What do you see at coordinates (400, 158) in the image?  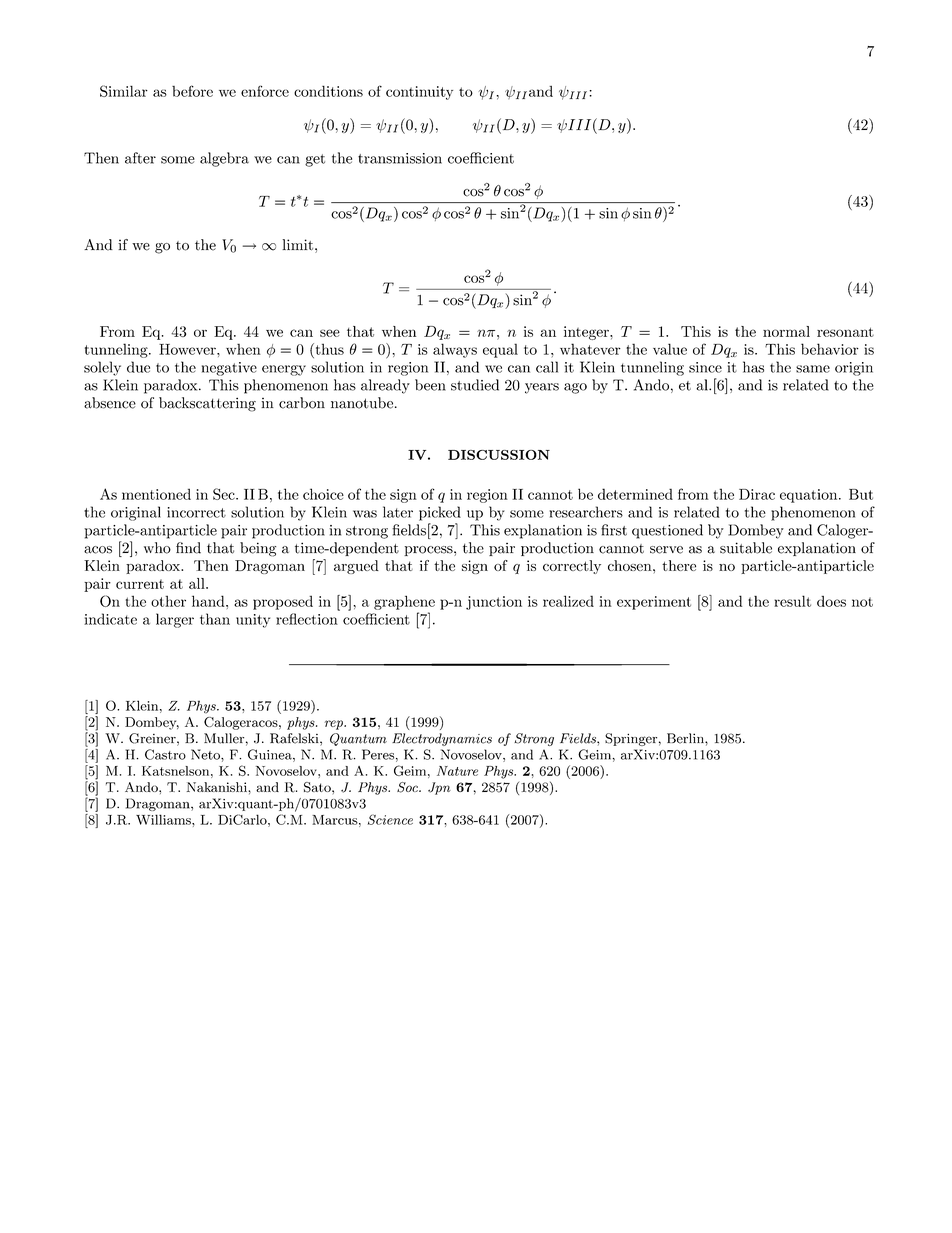 I see `transmission` at bounding box center [400, 158].
